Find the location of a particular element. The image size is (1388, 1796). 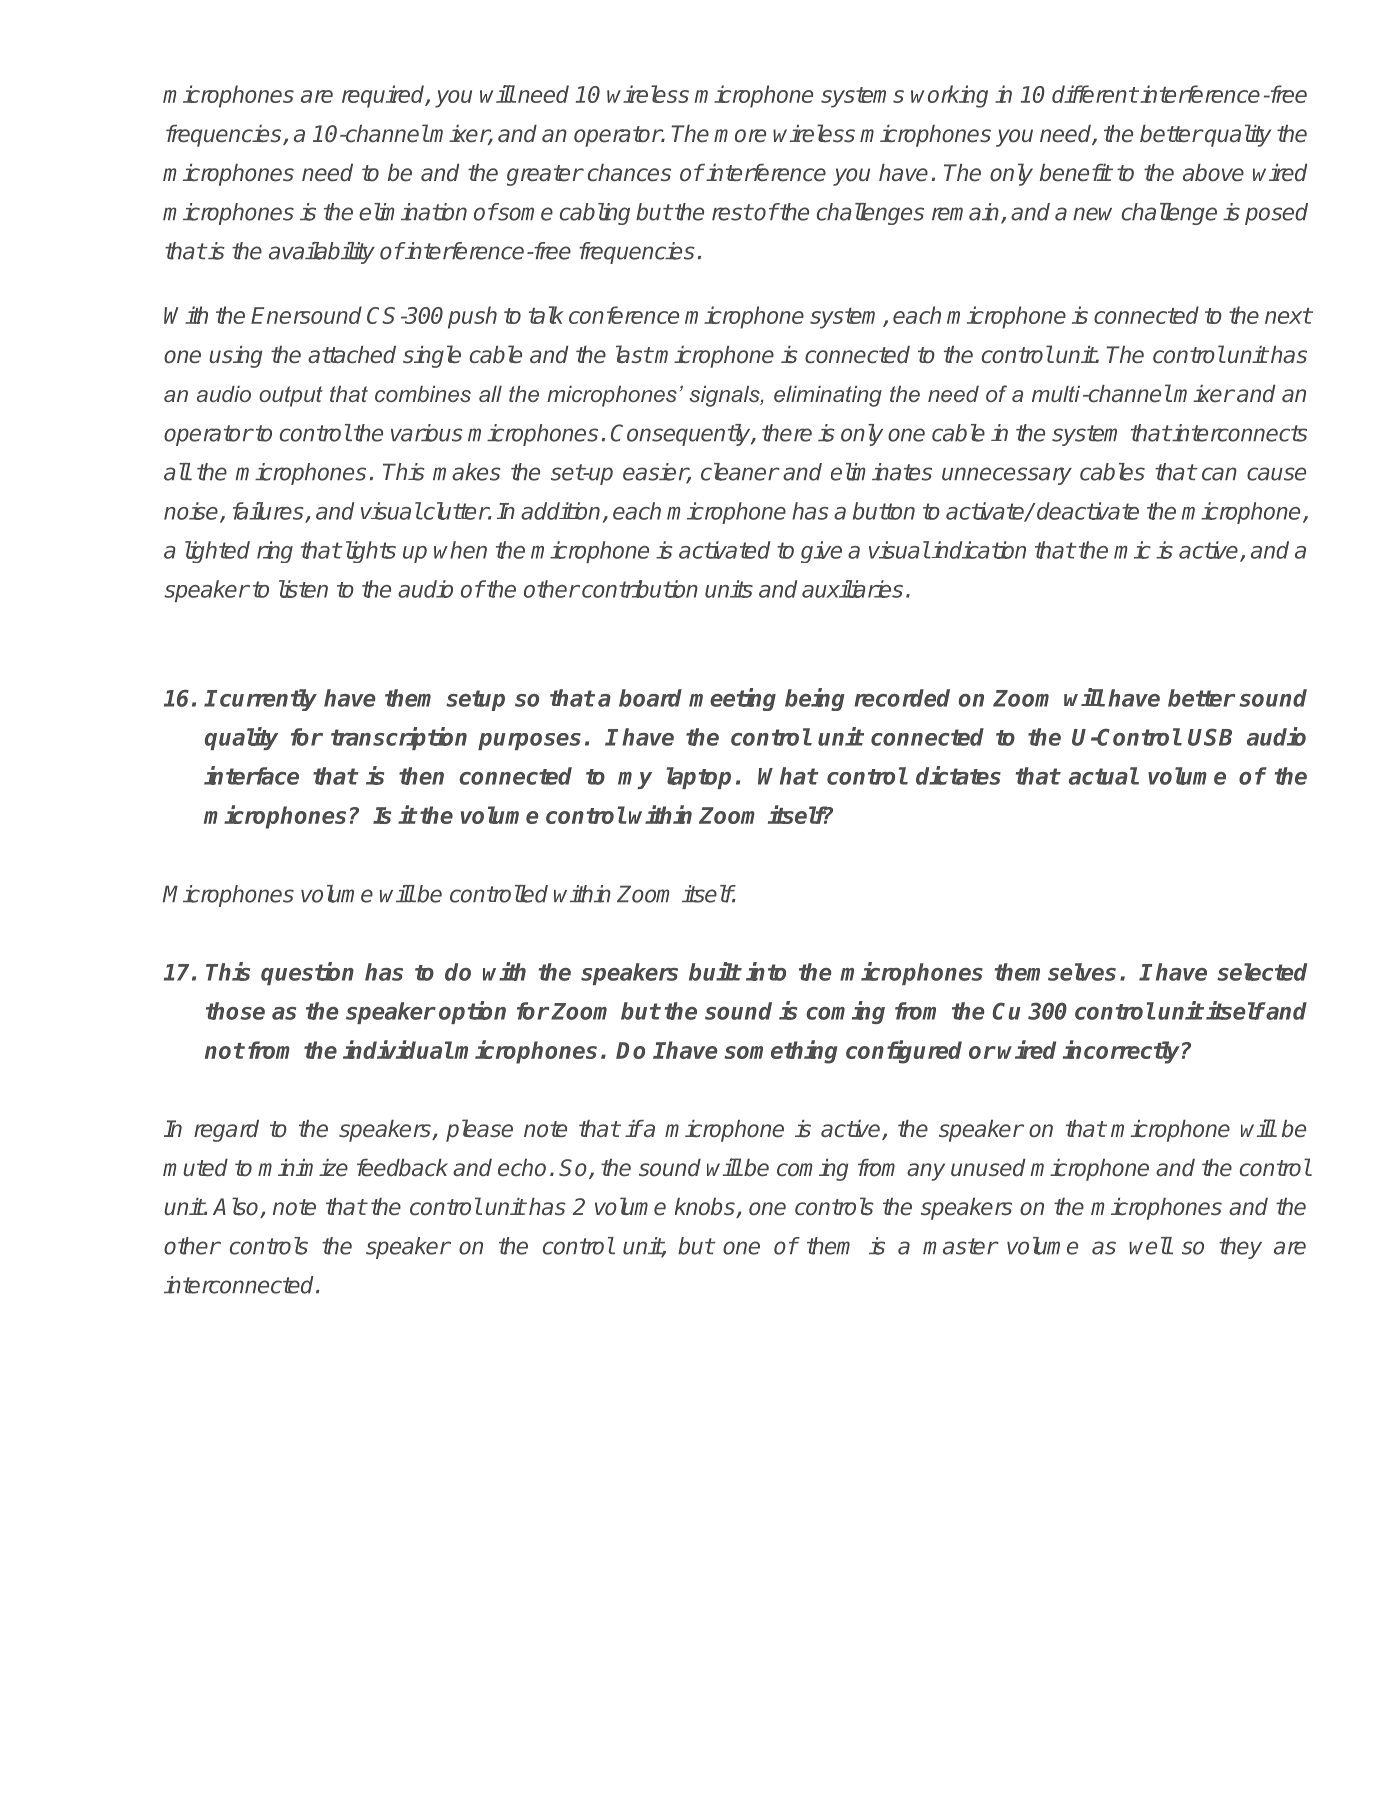

knobs is located at coordinates (706, 1208).
